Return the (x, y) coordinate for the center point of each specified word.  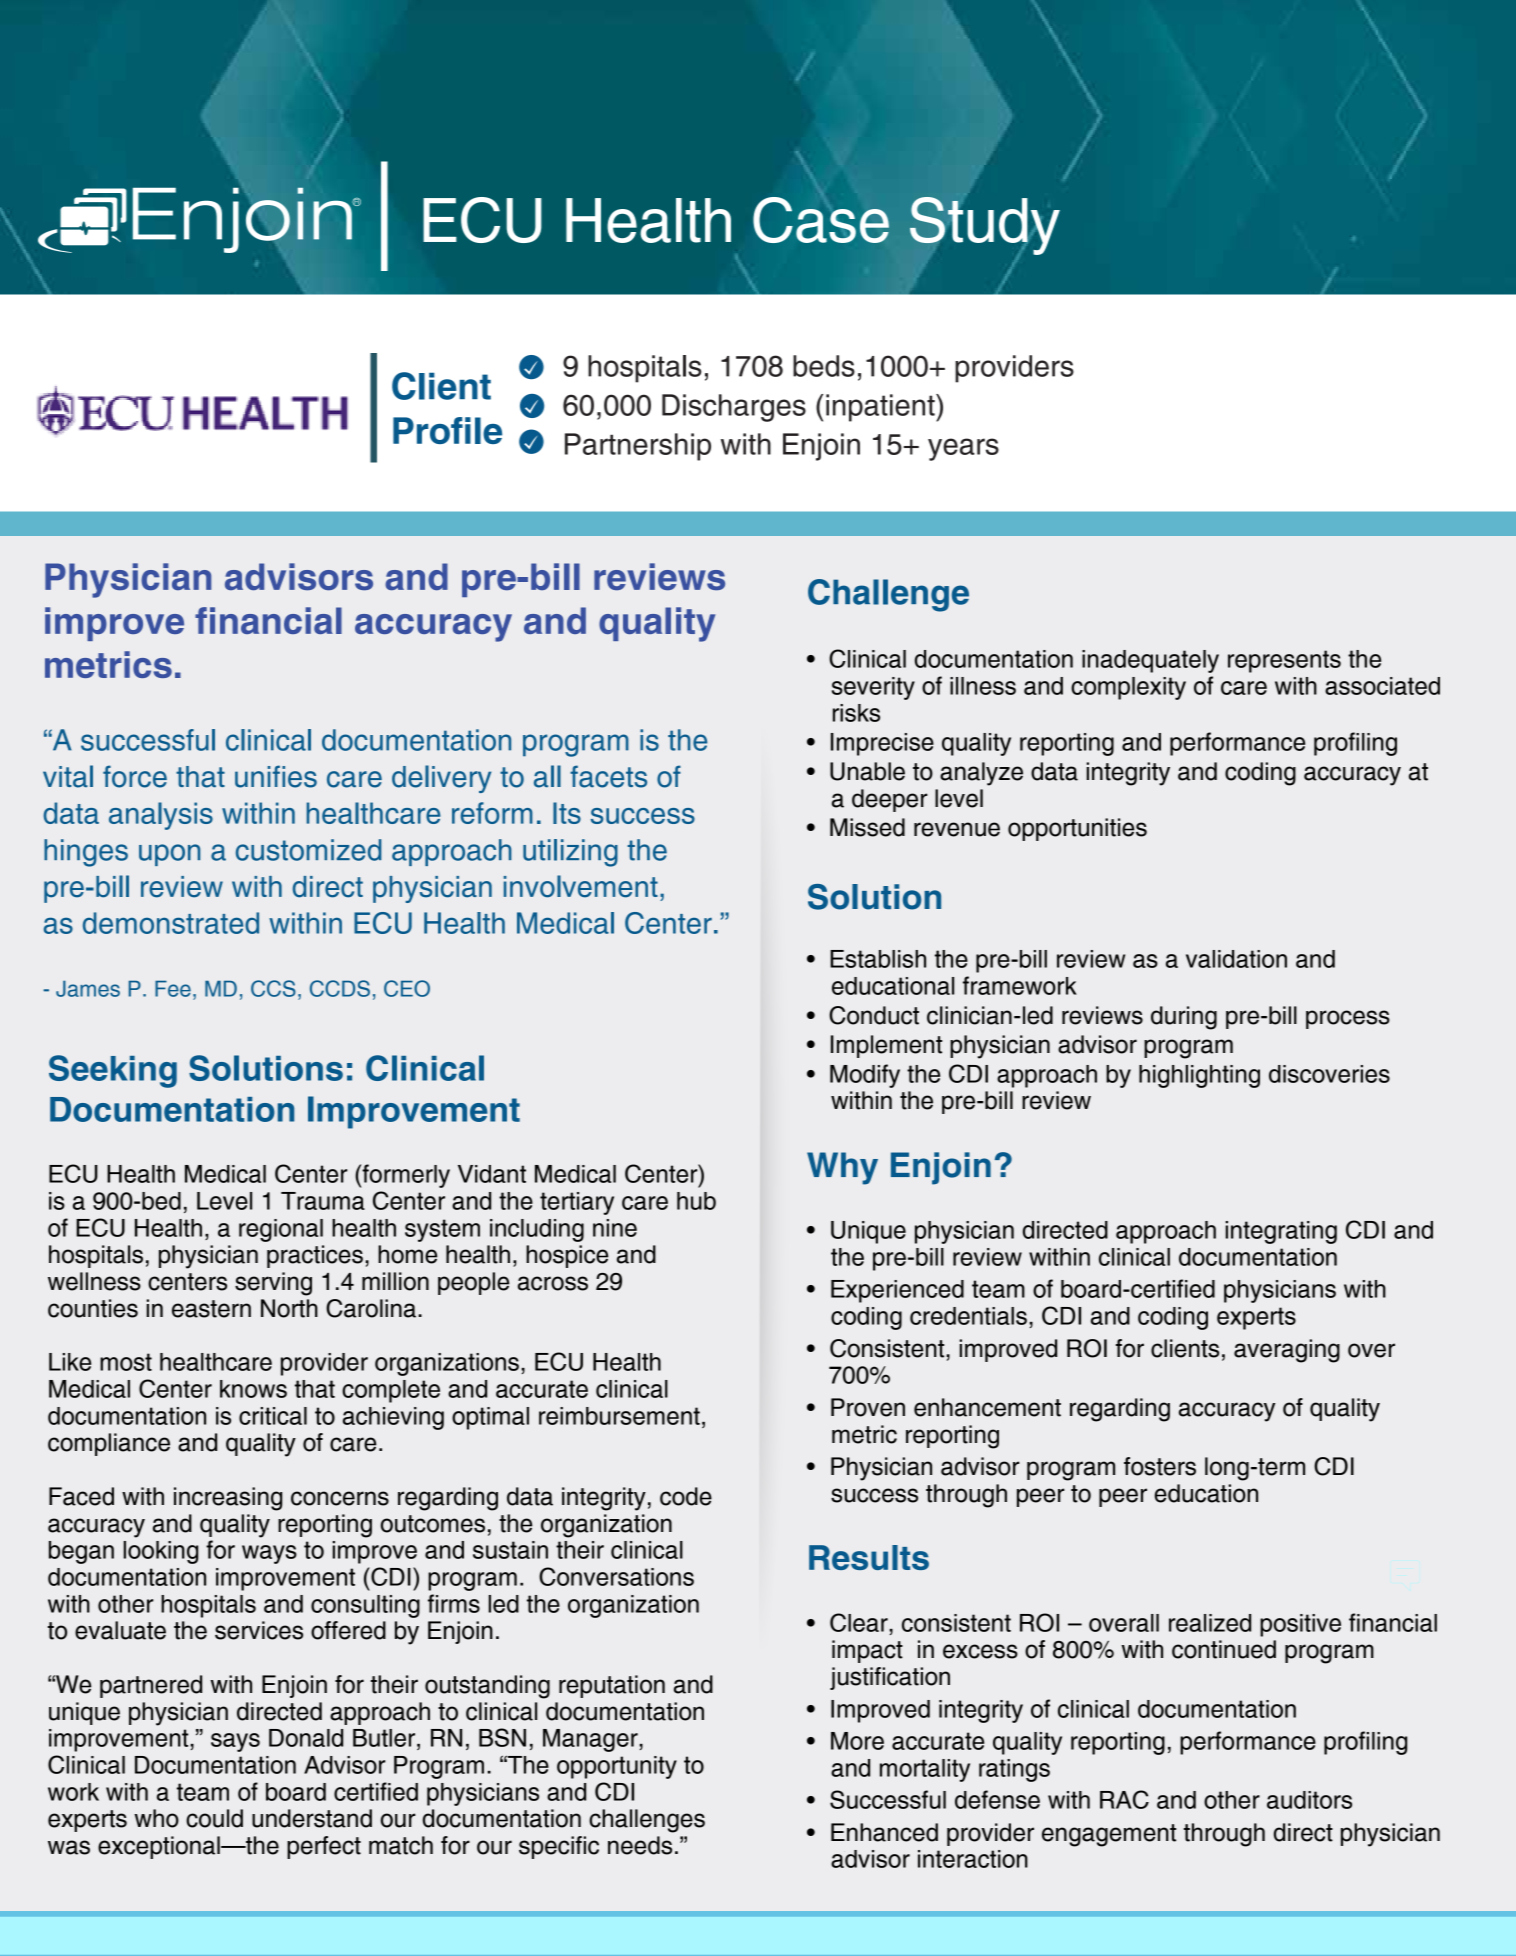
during (1184, 1018)
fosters (1160, 1466)
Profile (447, 430)
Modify (865, 1076)
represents (1284, 661)
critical (273, 1416)
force (135, 776)
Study (985, 225)
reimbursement (619, 1416)
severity (873, 688)
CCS (273, 988)
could (214, 1818)
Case (821, 220)
